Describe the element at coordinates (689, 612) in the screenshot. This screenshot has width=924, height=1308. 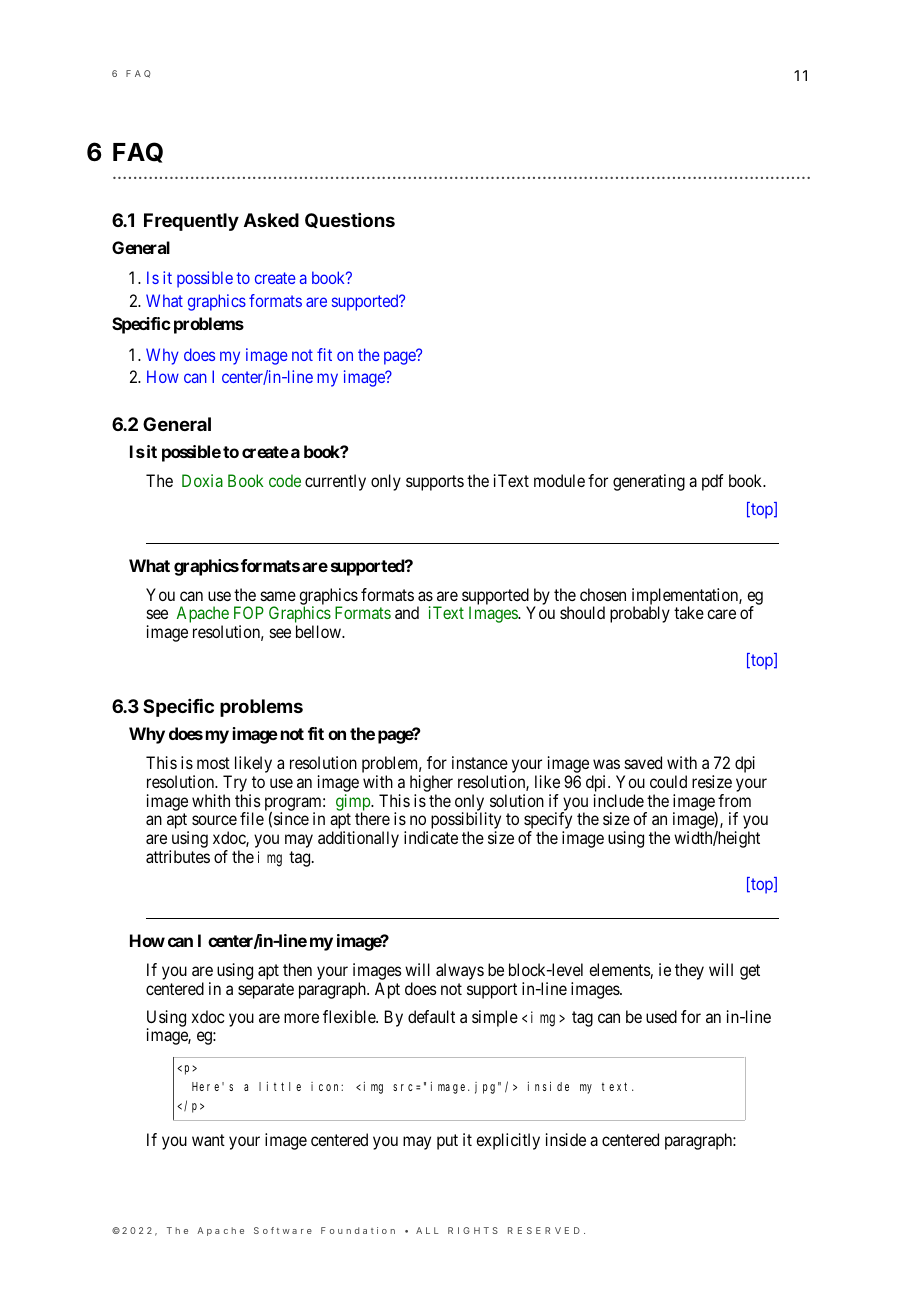
I see `take` at that location.
